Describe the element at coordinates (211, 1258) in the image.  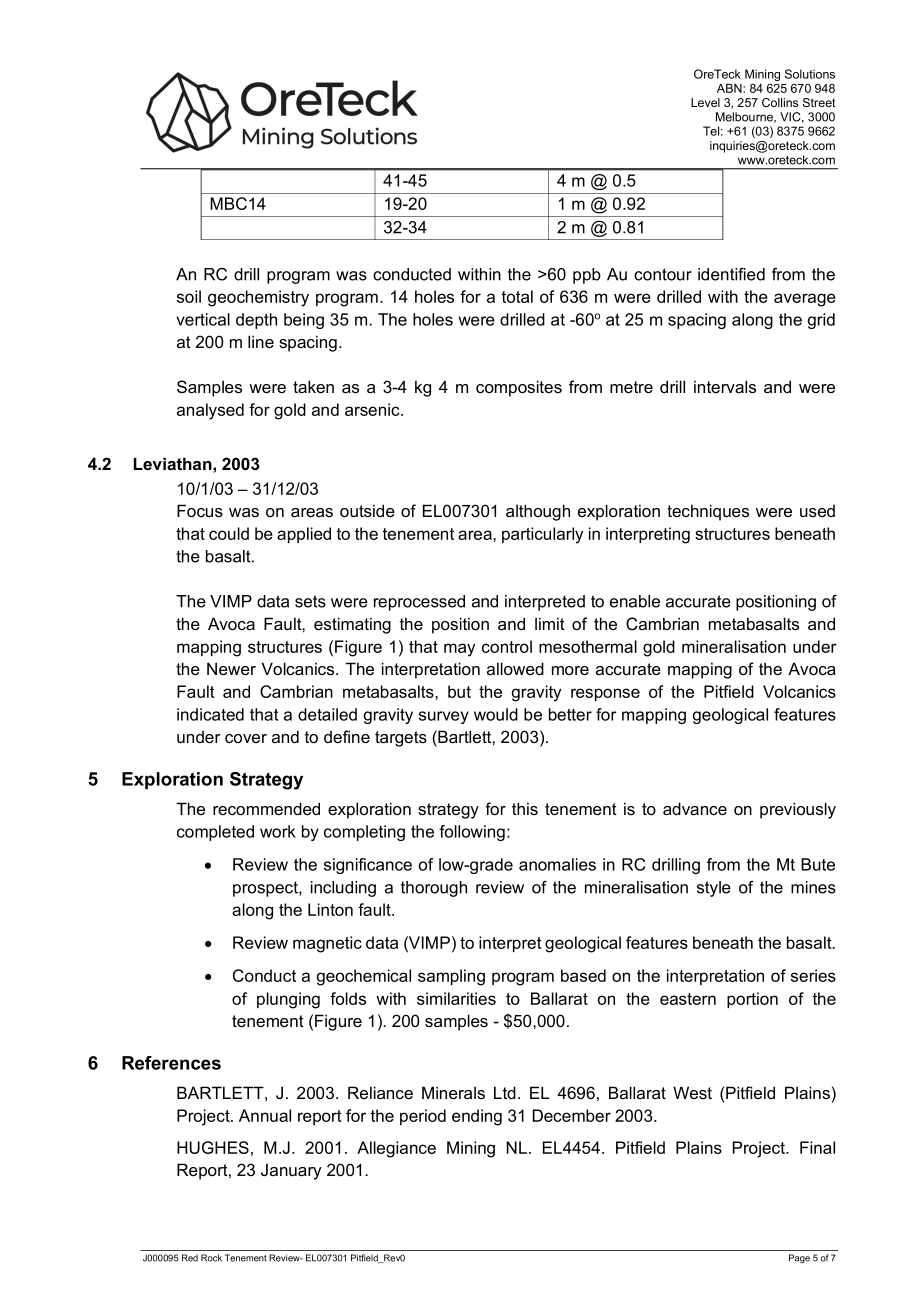
I see `Rock` at that location.
